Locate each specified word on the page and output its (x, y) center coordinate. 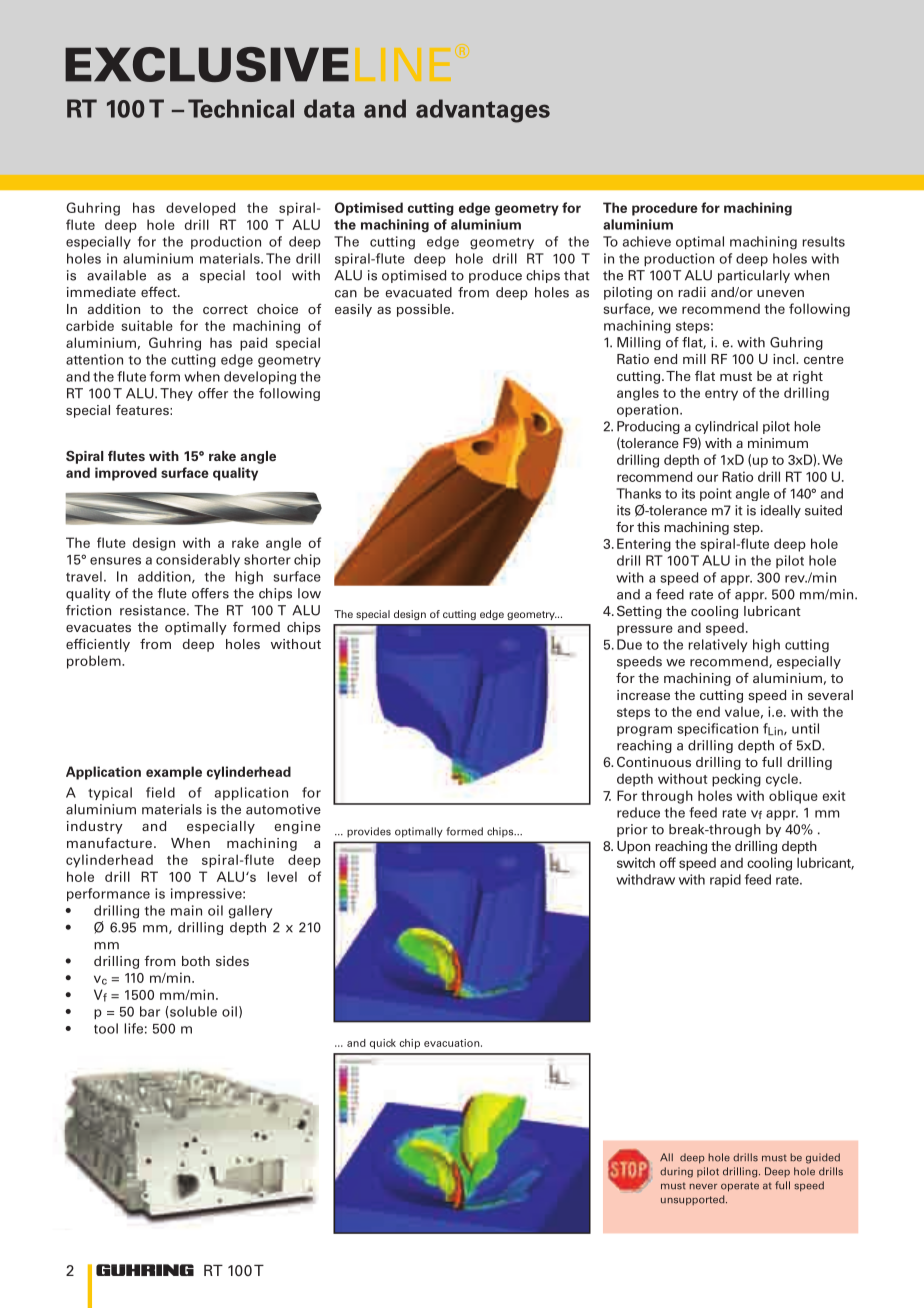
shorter (267, 559)
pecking (736, 780)
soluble (193, 1011)
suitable (147, 325)
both (196, 961)
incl (785, 359)
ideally (781, 511)
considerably (198, 560)
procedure (665, 209)
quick (383, 1044)
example (174, 773)
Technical (241, 108)
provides (369, 832)
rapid (725, 880)
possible (425, 310)
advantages (483, 111)
